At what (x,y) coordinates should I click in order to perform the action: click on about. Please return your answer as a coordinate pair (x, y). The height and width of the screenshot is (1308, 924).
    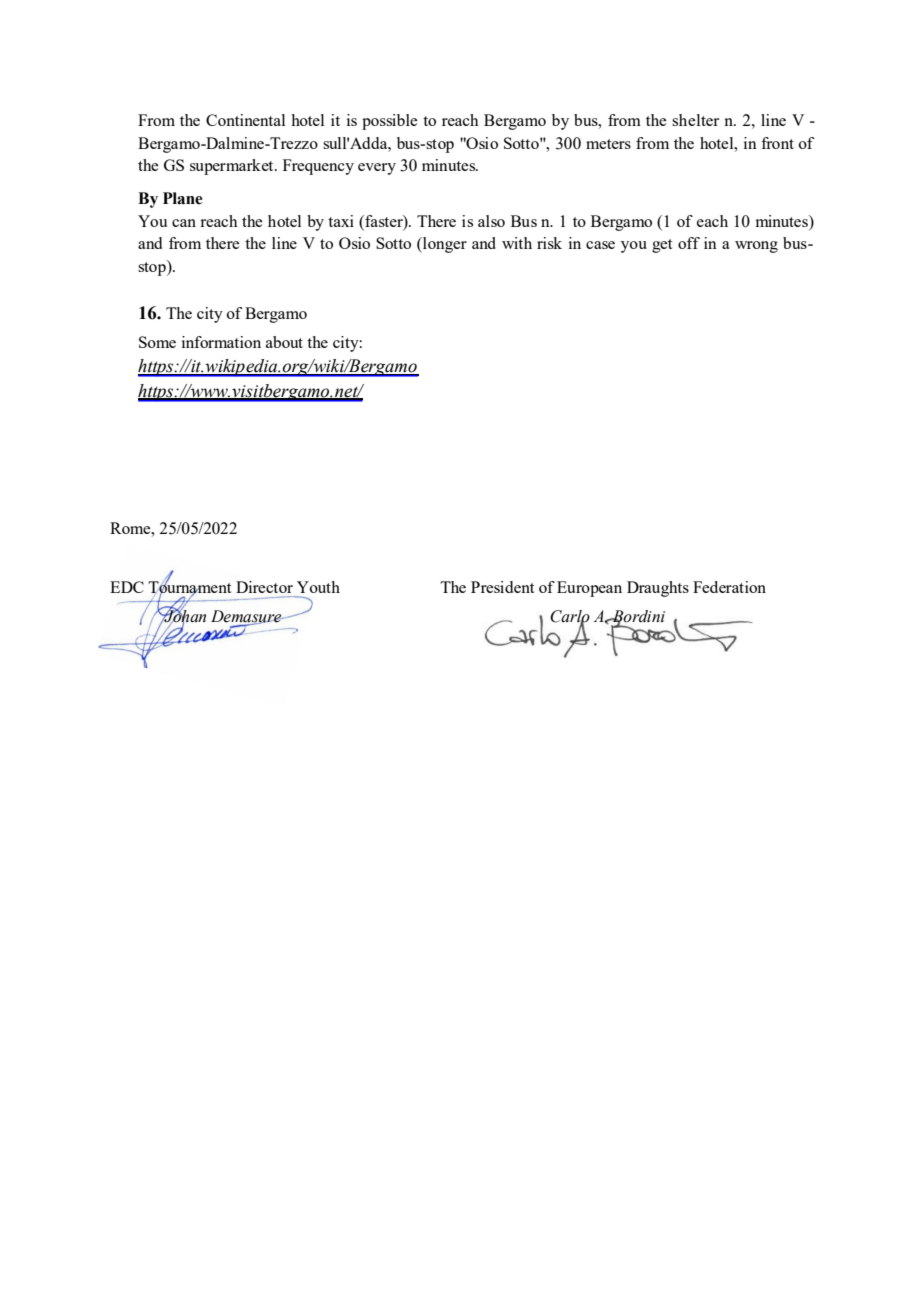
    Looking at the image, I should click on (284, 342).
